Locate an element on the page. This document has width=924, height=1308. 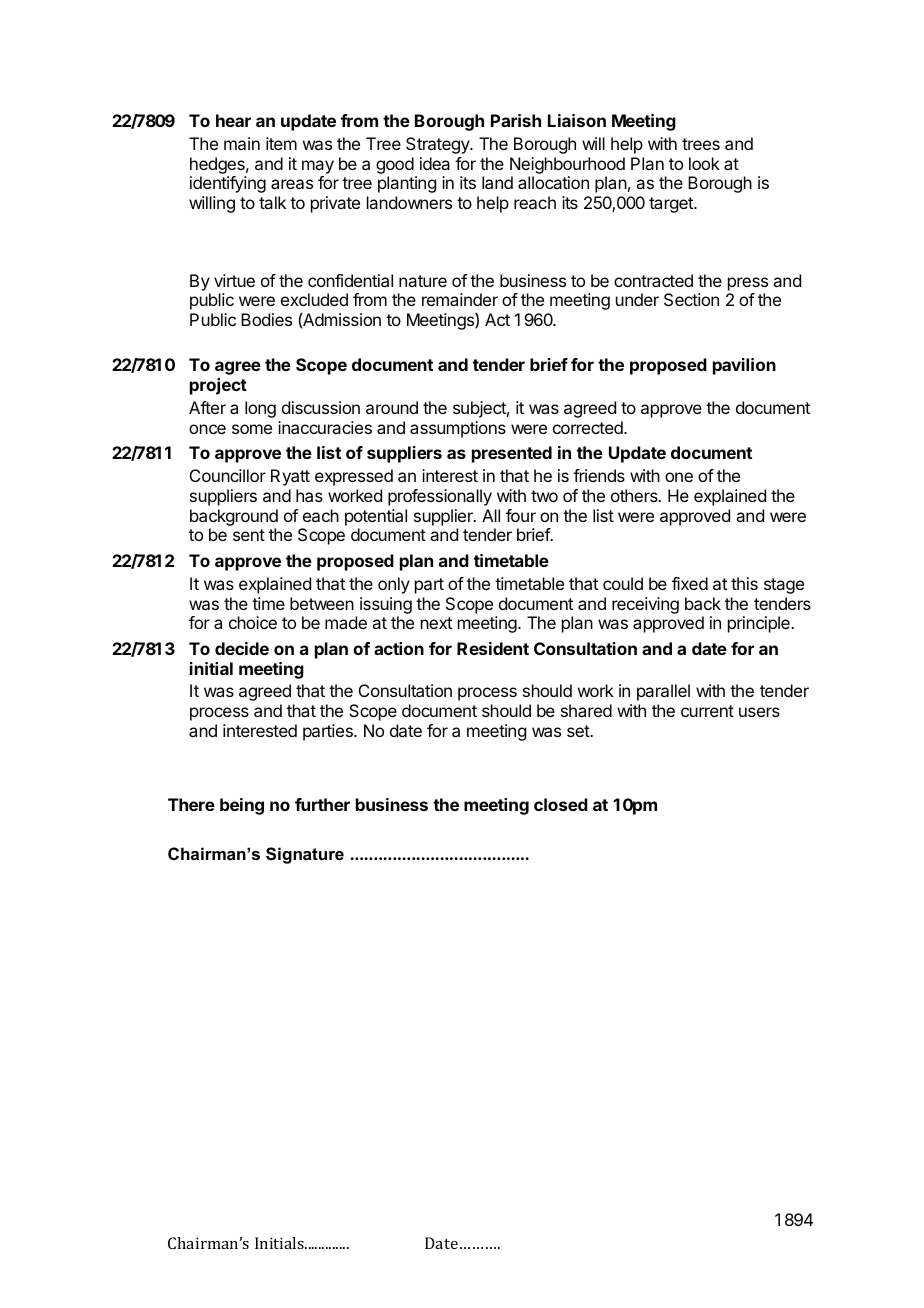
Parish is located at coordinates (516, 120).
